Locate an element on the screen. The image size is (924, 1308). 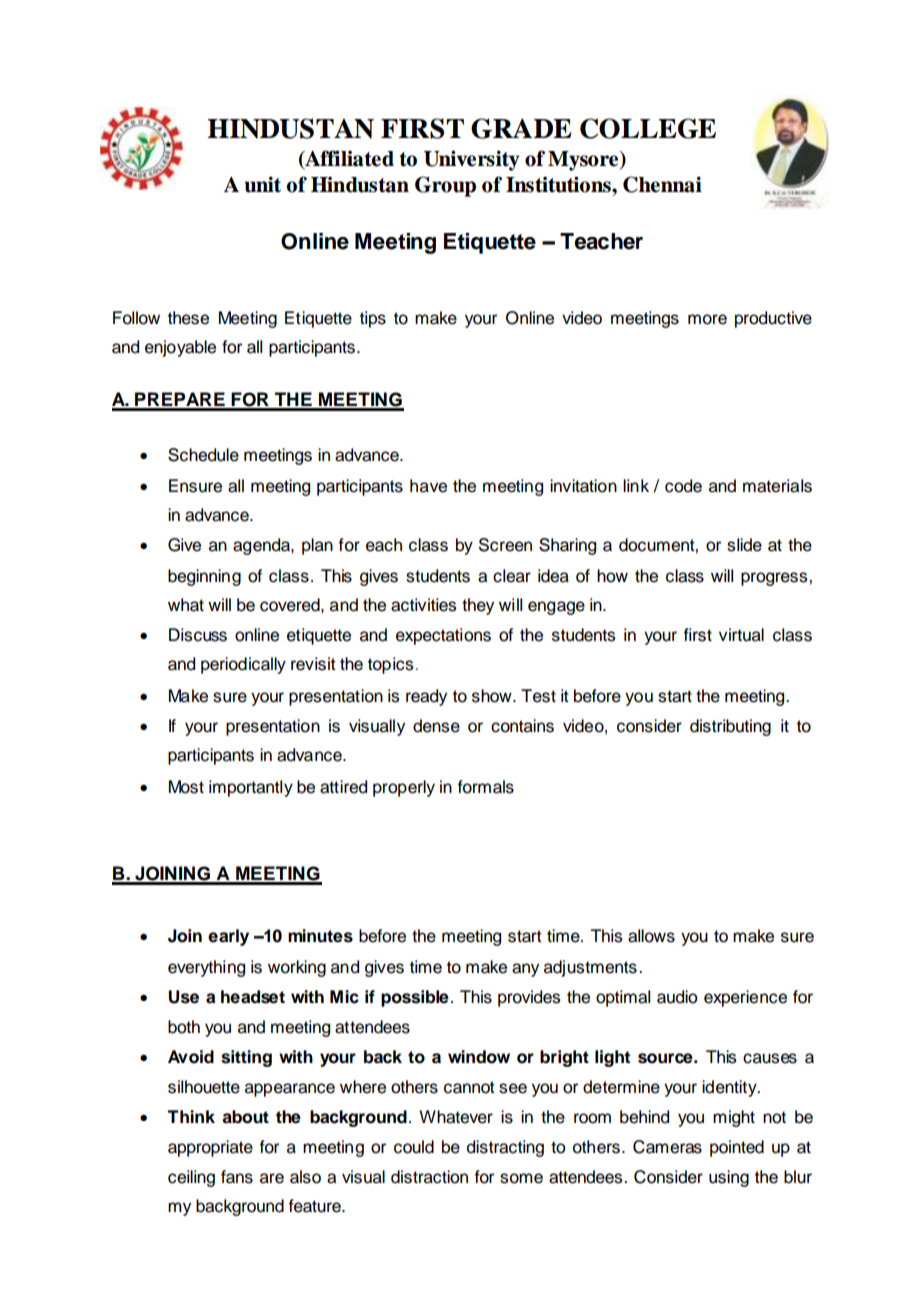
distraction is located at coordinates (429, 1177).
